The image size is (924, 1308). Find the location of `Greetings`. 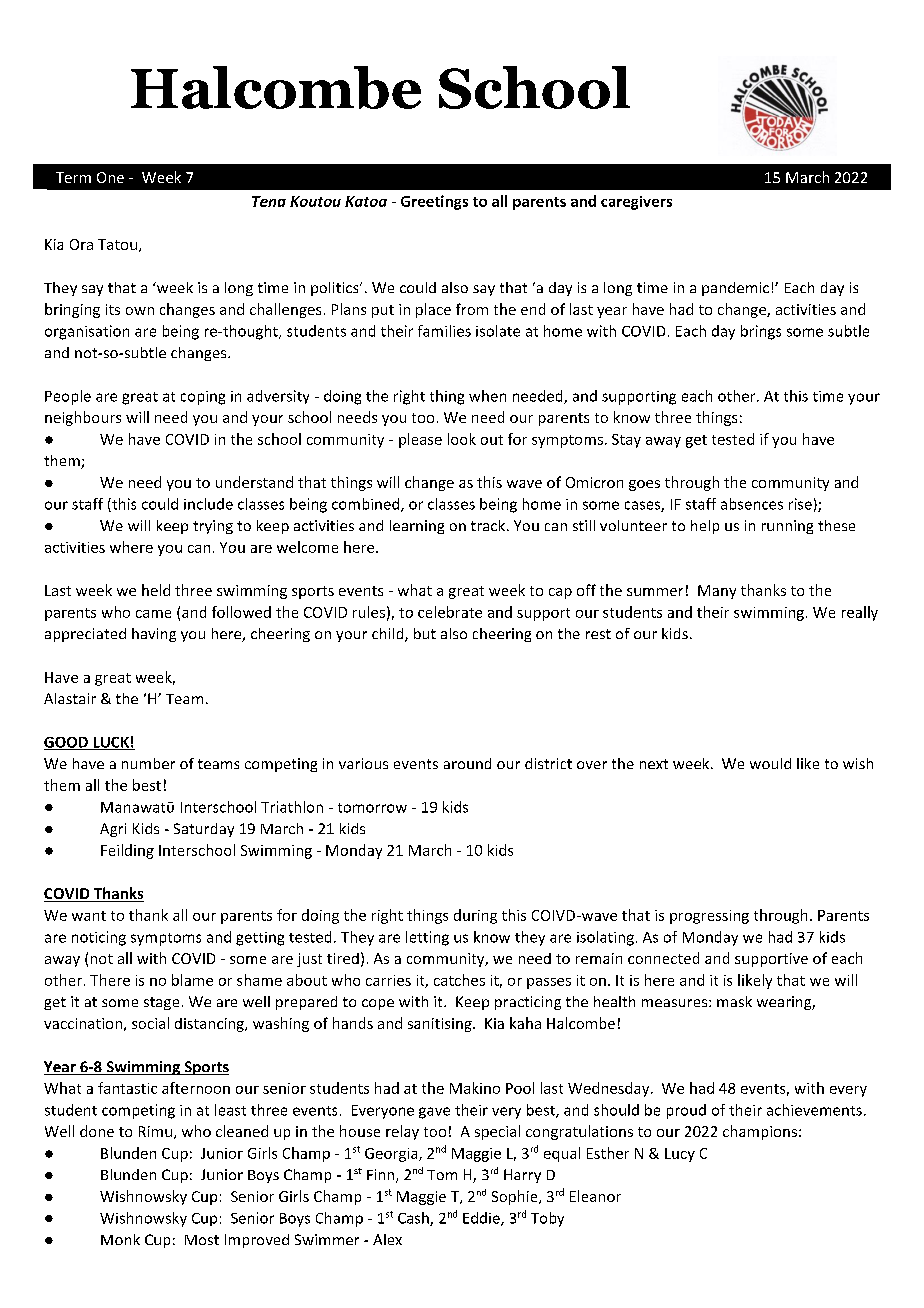

Greetings is located at coordinates (434, 202).
